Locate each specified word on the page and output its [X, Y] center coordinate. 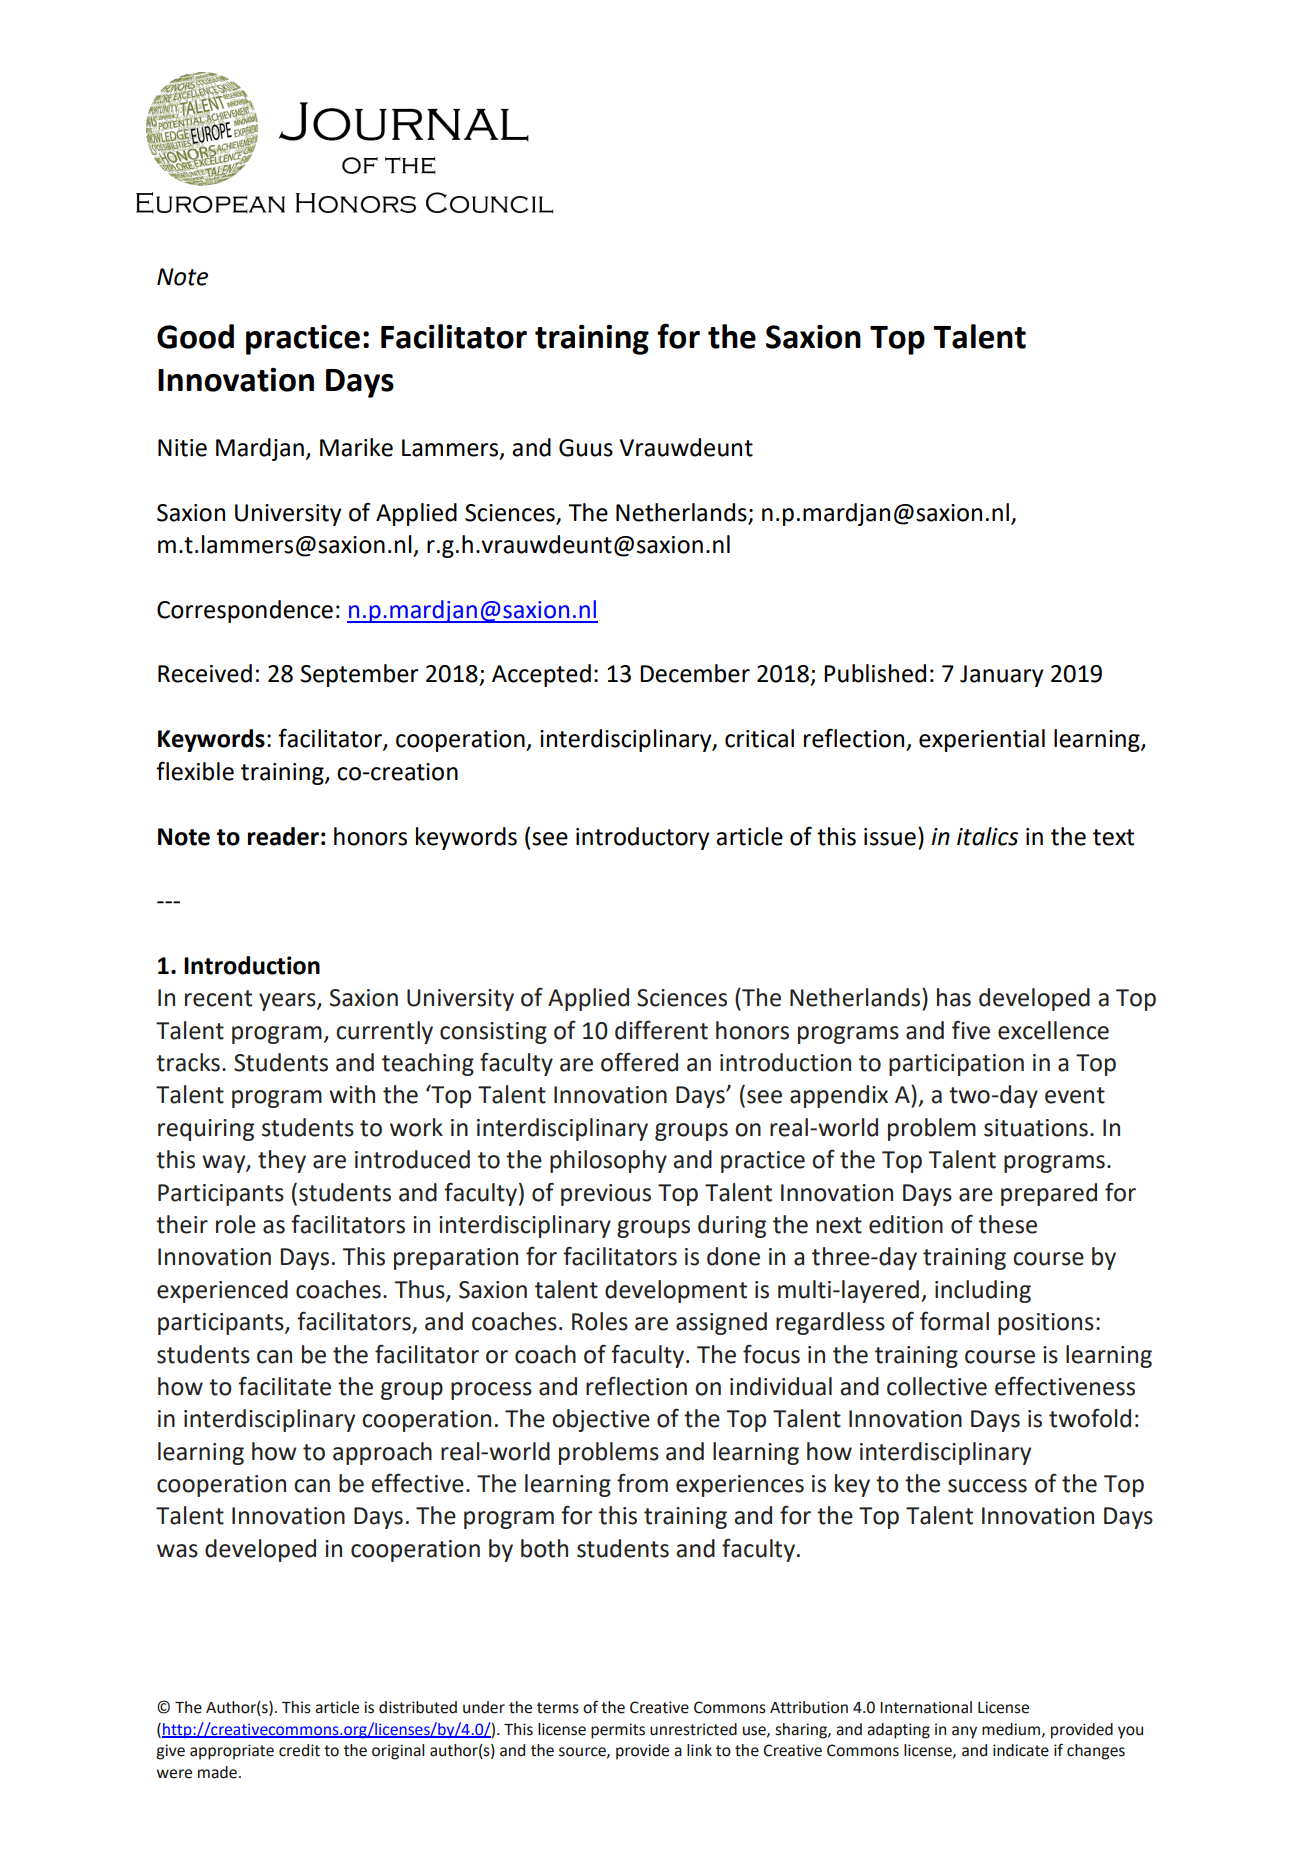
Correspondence [245, 611]
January [1002, 676]
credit [299, 1750]
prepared [1049, 1194]
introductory [643, 838]
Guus [586, 448]
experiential [982, 740]
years [288, 1002]
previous [606, 1195]
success [987, 1486]
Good [195, 336]
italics [987, 836]
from [642, 1483]
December [695, 673]
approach [382, 1453]
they [282, 1161]
